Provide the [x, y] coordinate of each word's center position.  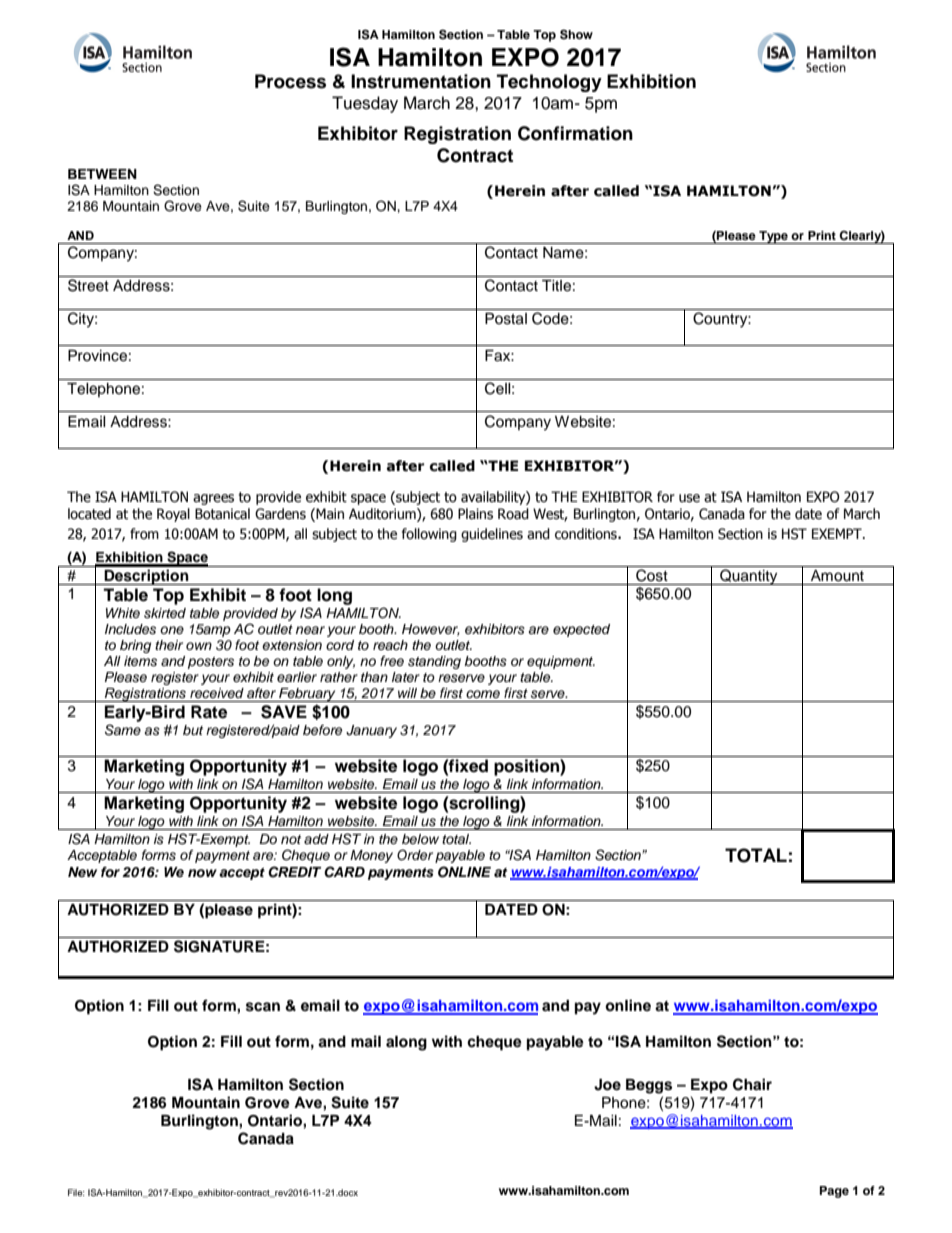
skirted [165, 613]
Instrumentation [421, 81]
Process [290, 81]
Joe [607, 1085]
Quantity [749, 577]
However [431, 630]
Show [576, 34]
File [76, 1192]
